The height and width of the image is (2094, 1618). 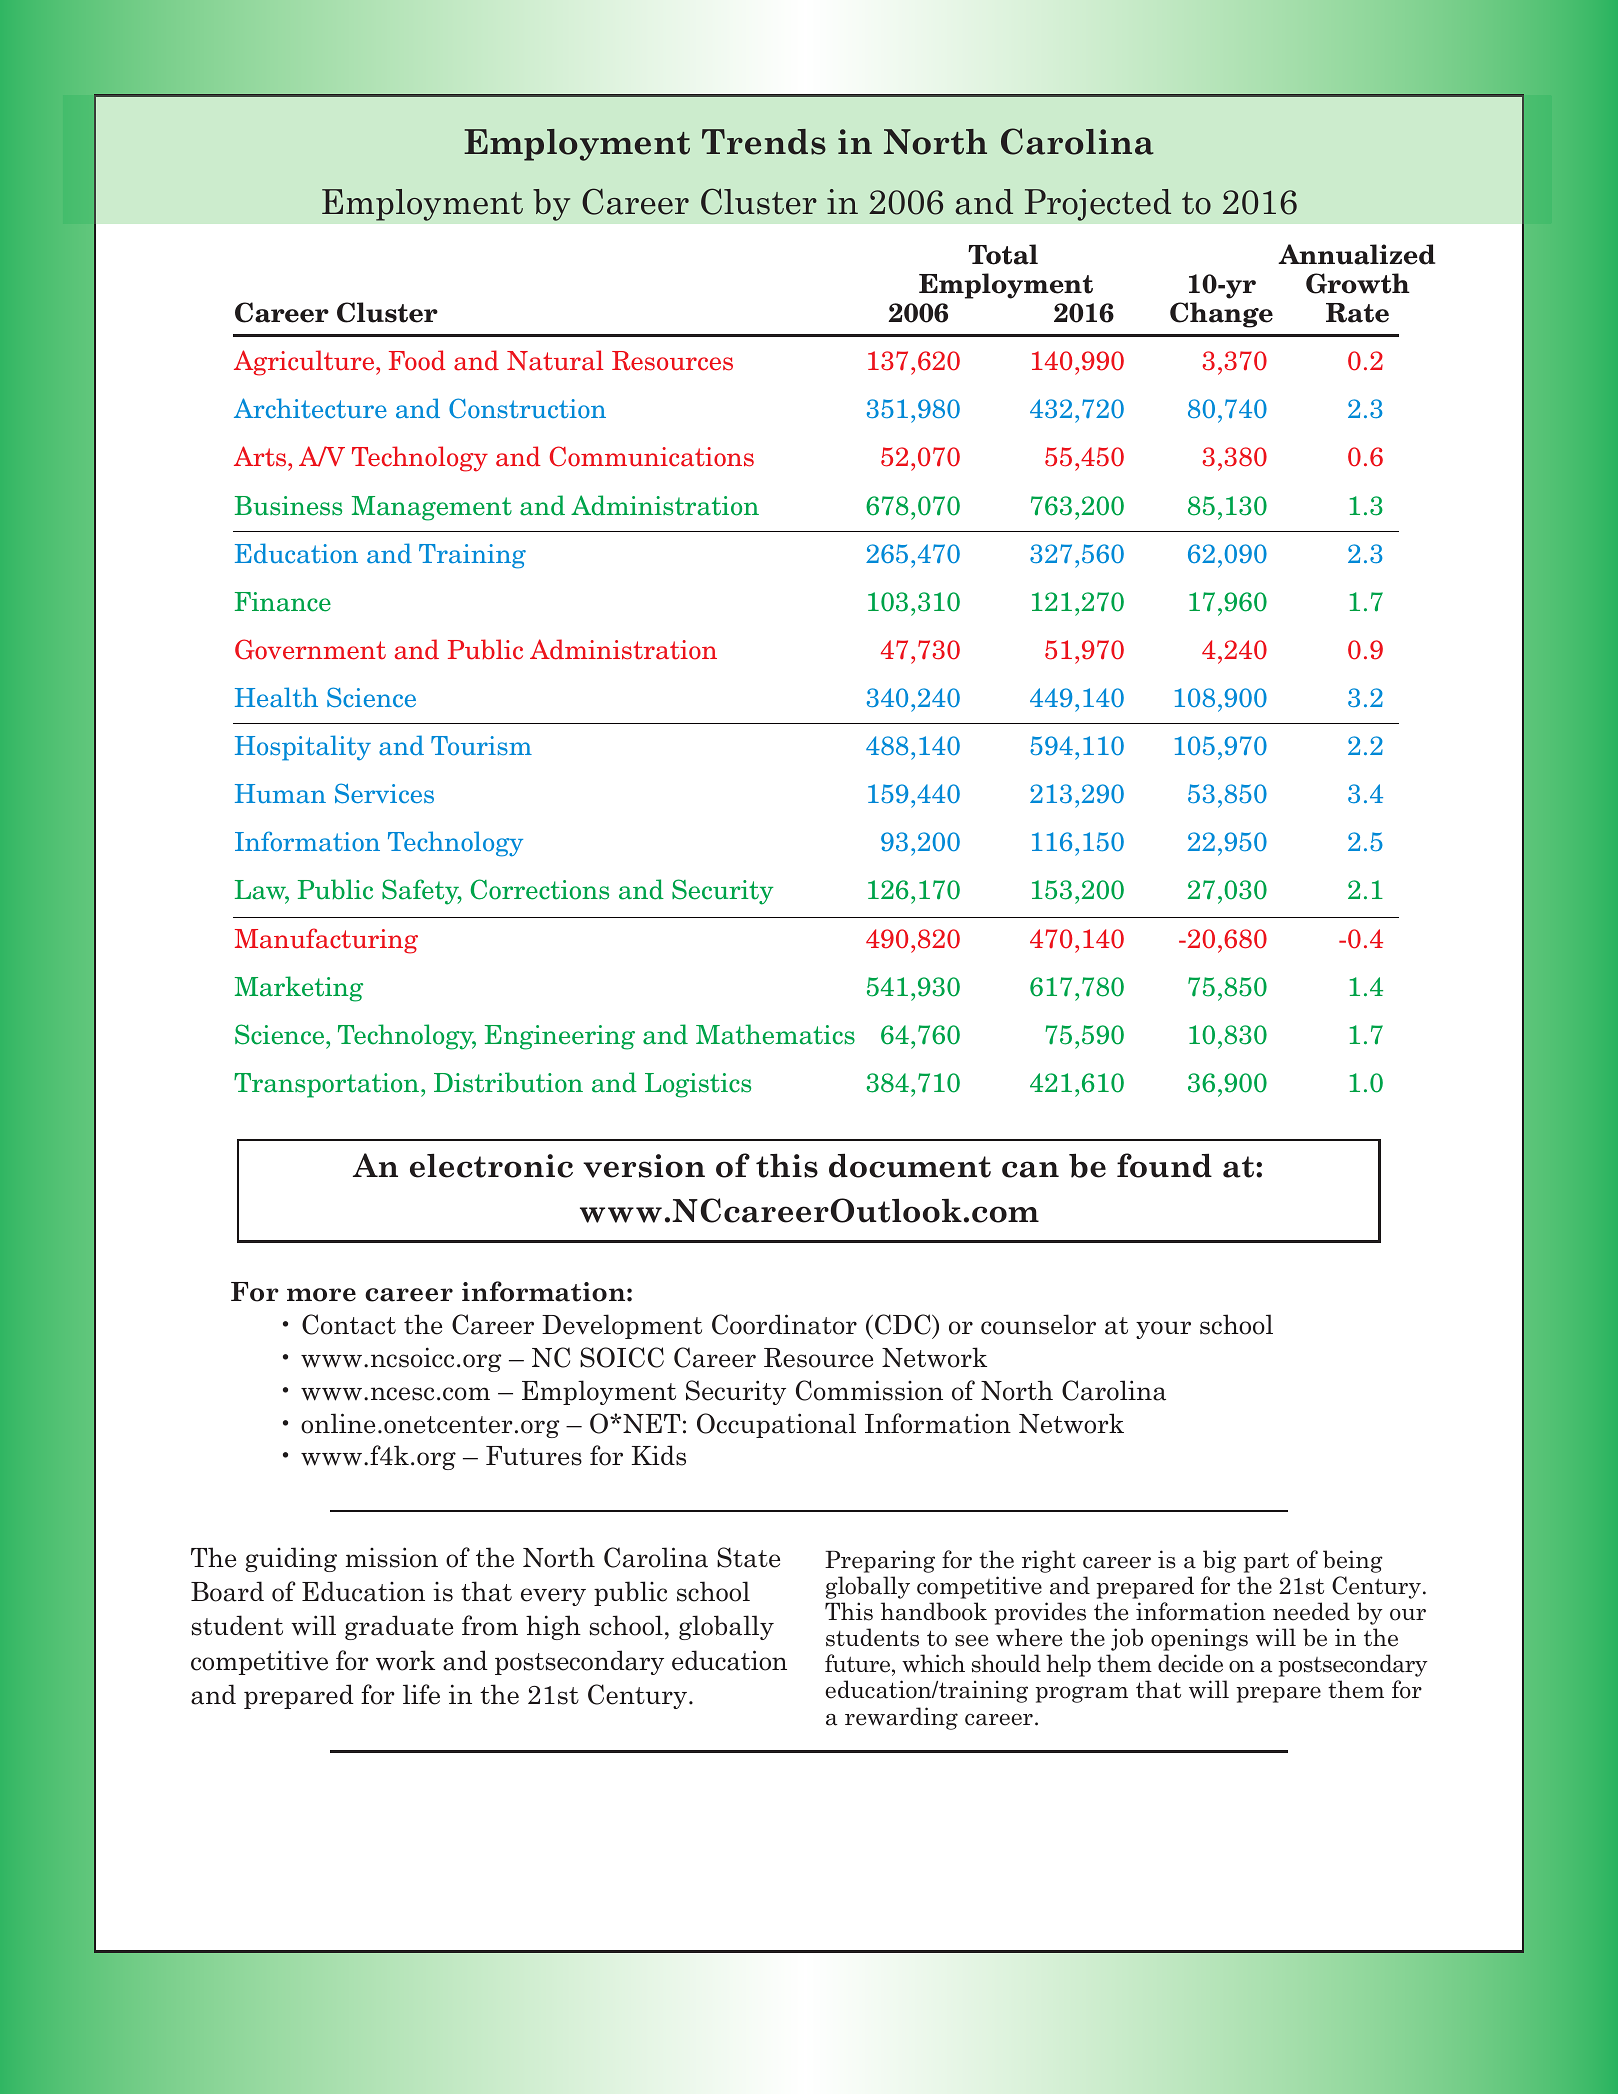 I want to click on Manufacturing, so click(x=326, y=941).
